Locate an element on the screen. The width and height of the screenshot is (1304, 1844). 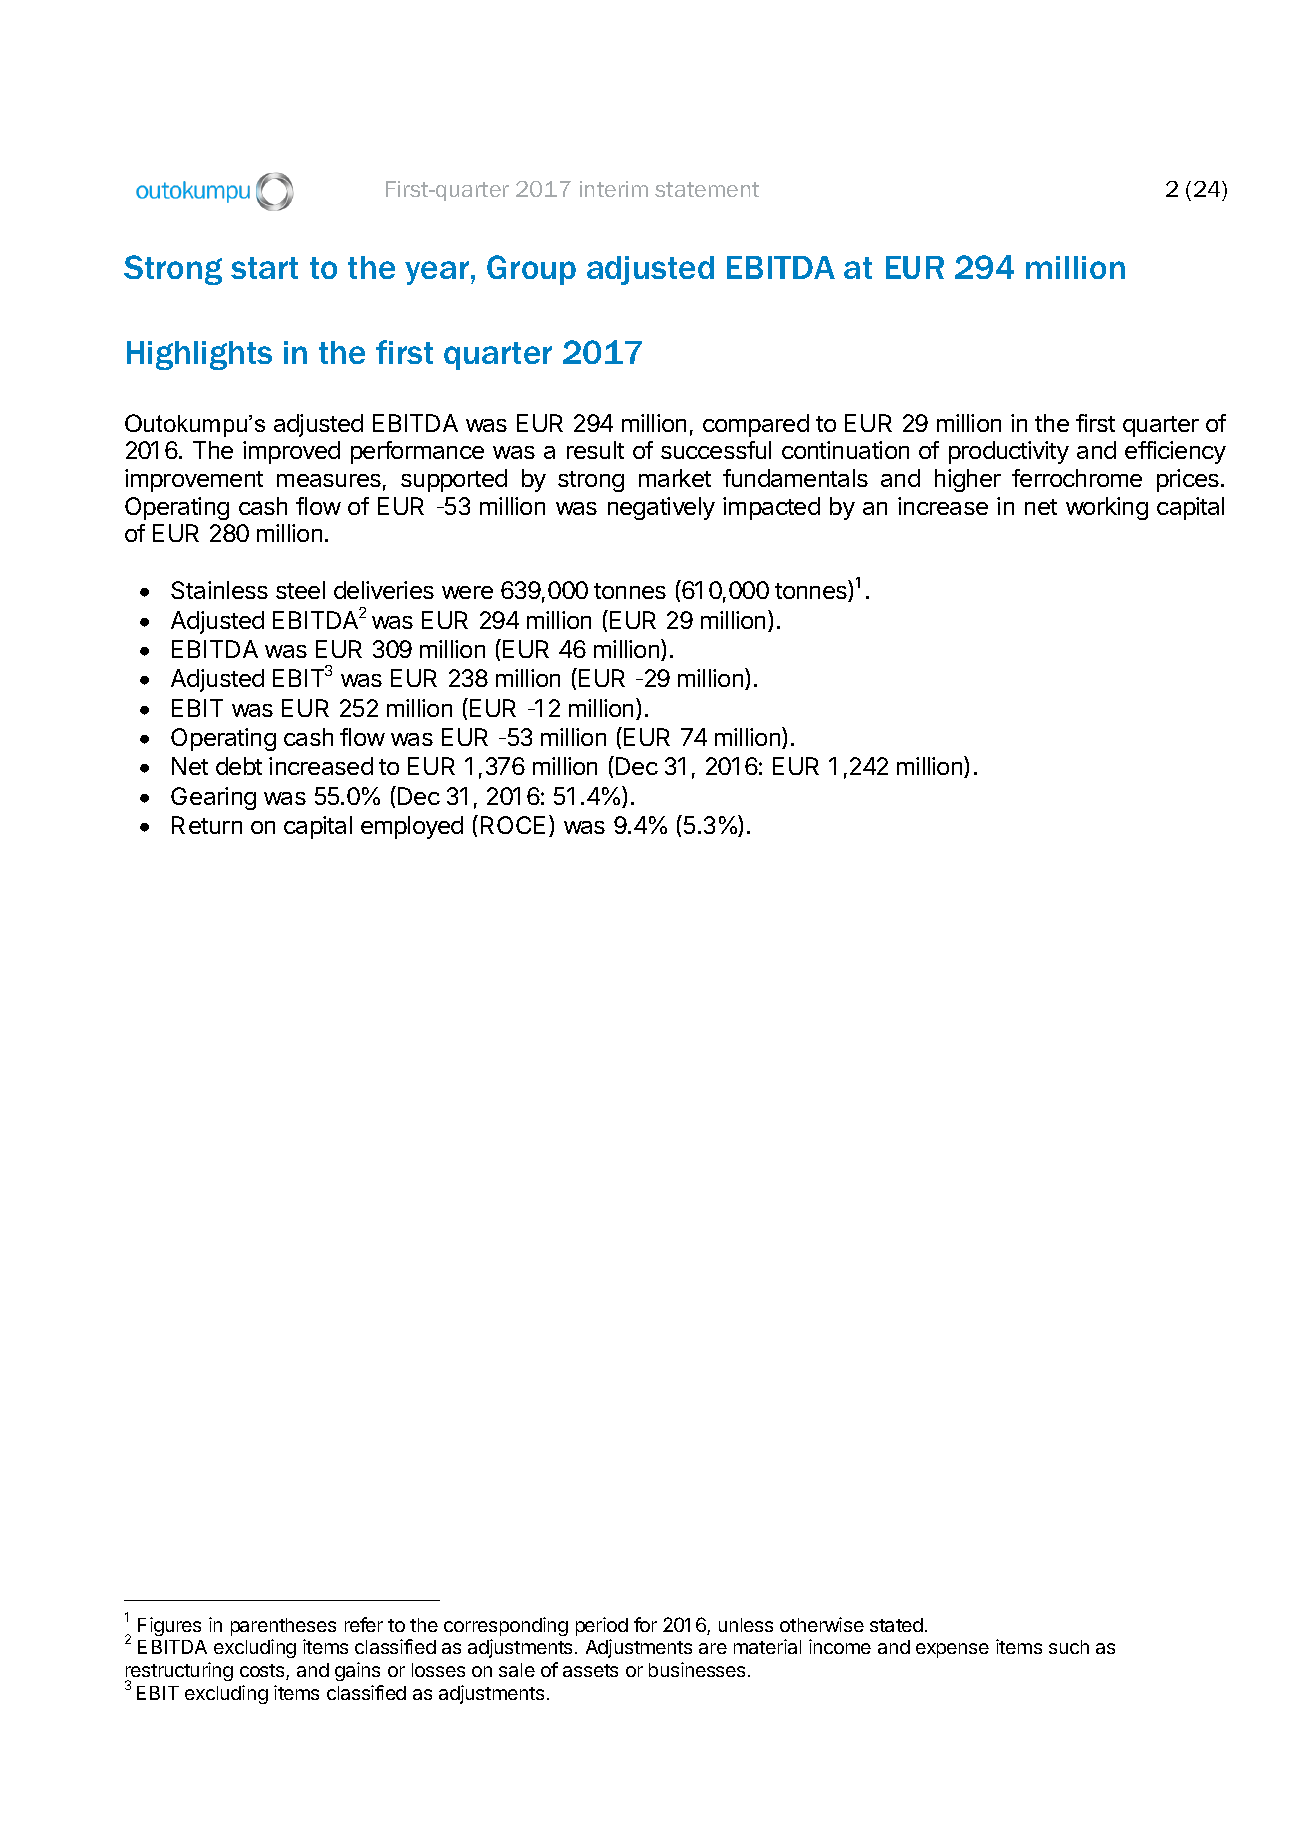
start is located at coordinates (264, 268).
